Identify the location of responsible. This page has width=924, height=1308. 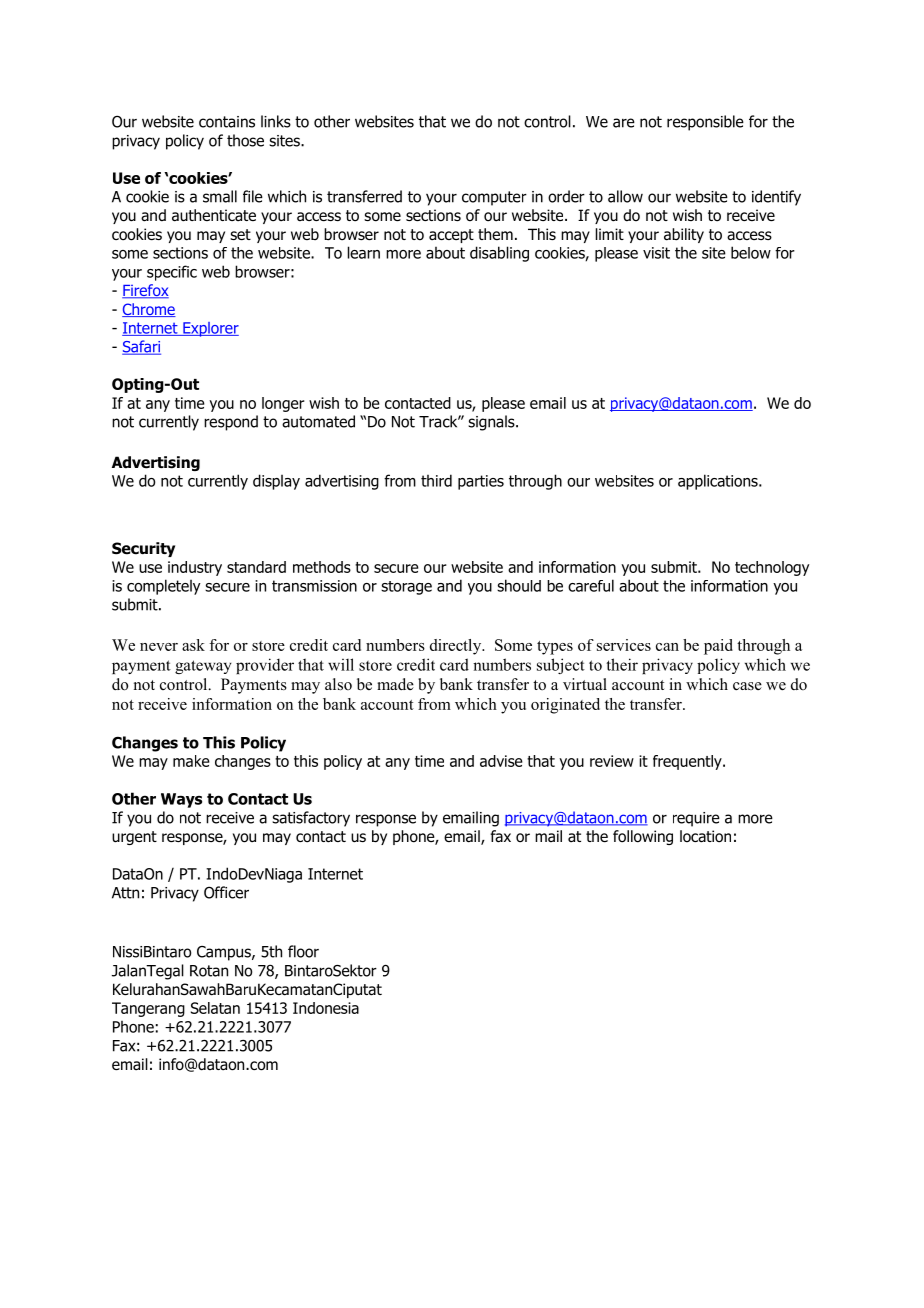
(705, 123).
